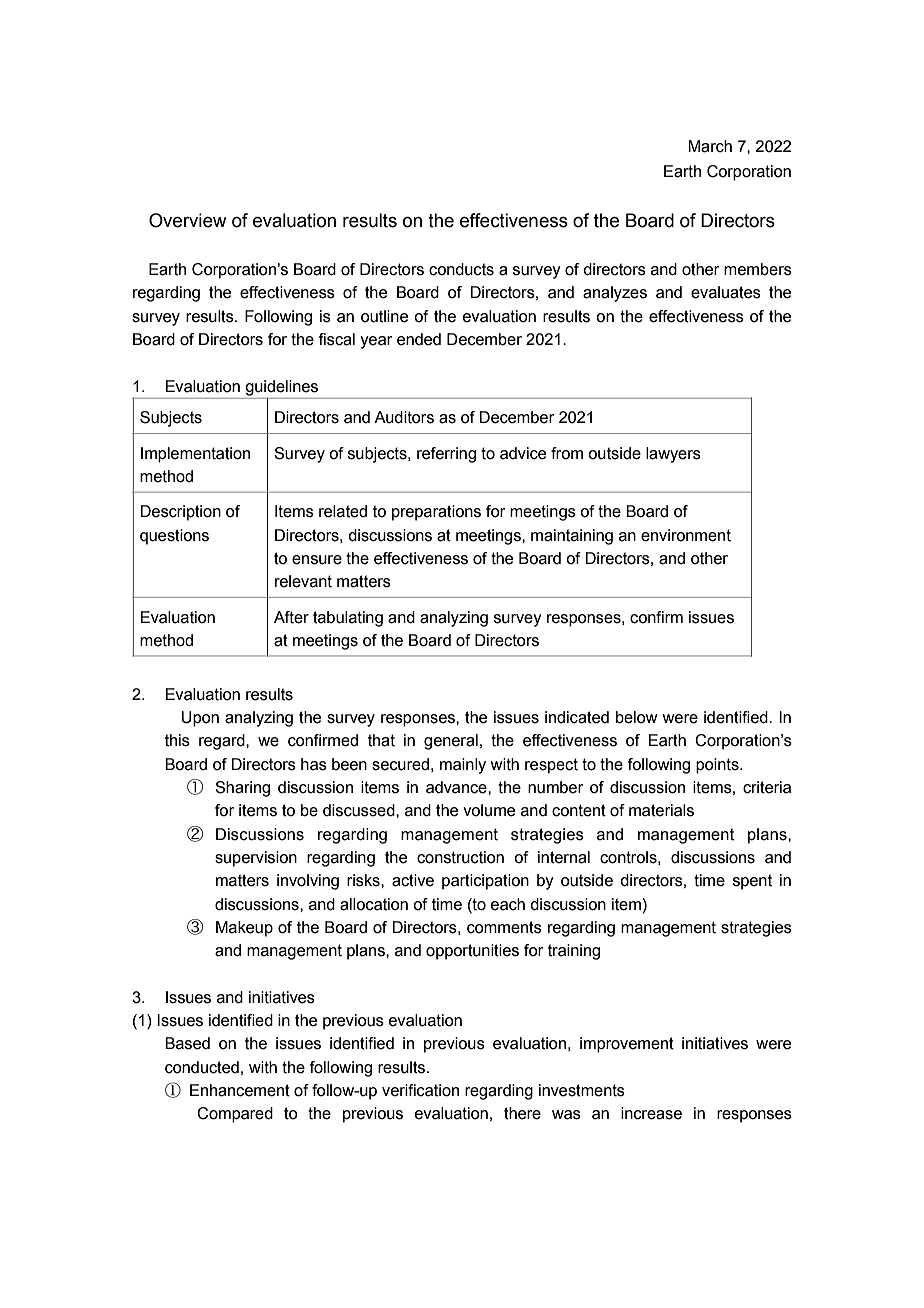  What do you see at coordinates (752, 882) in the screenshot?
I see `spent` at bounding box center [752, 882].
